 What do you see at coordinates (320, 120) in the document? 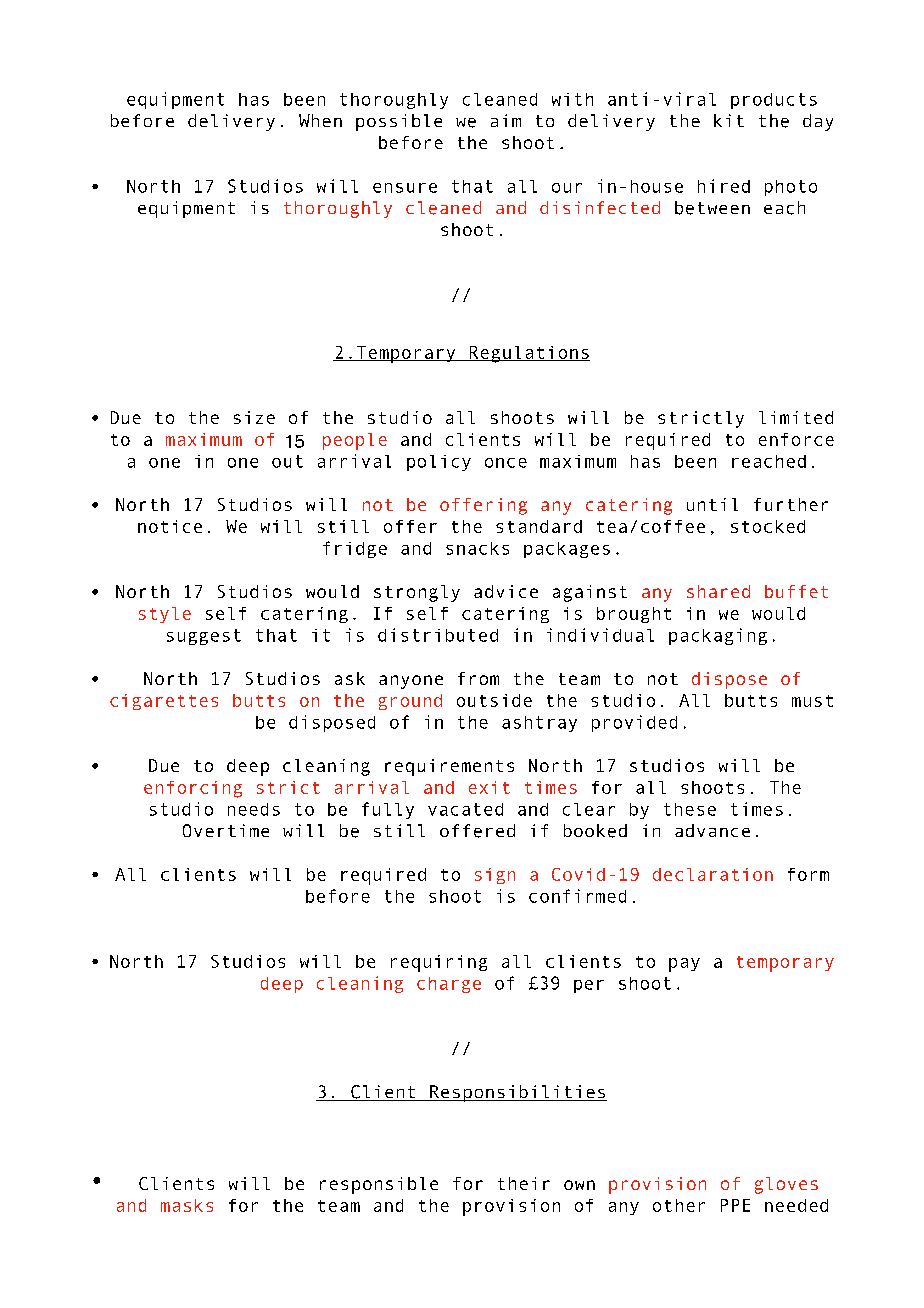
I see `When` at bounding box center [320, 120].
